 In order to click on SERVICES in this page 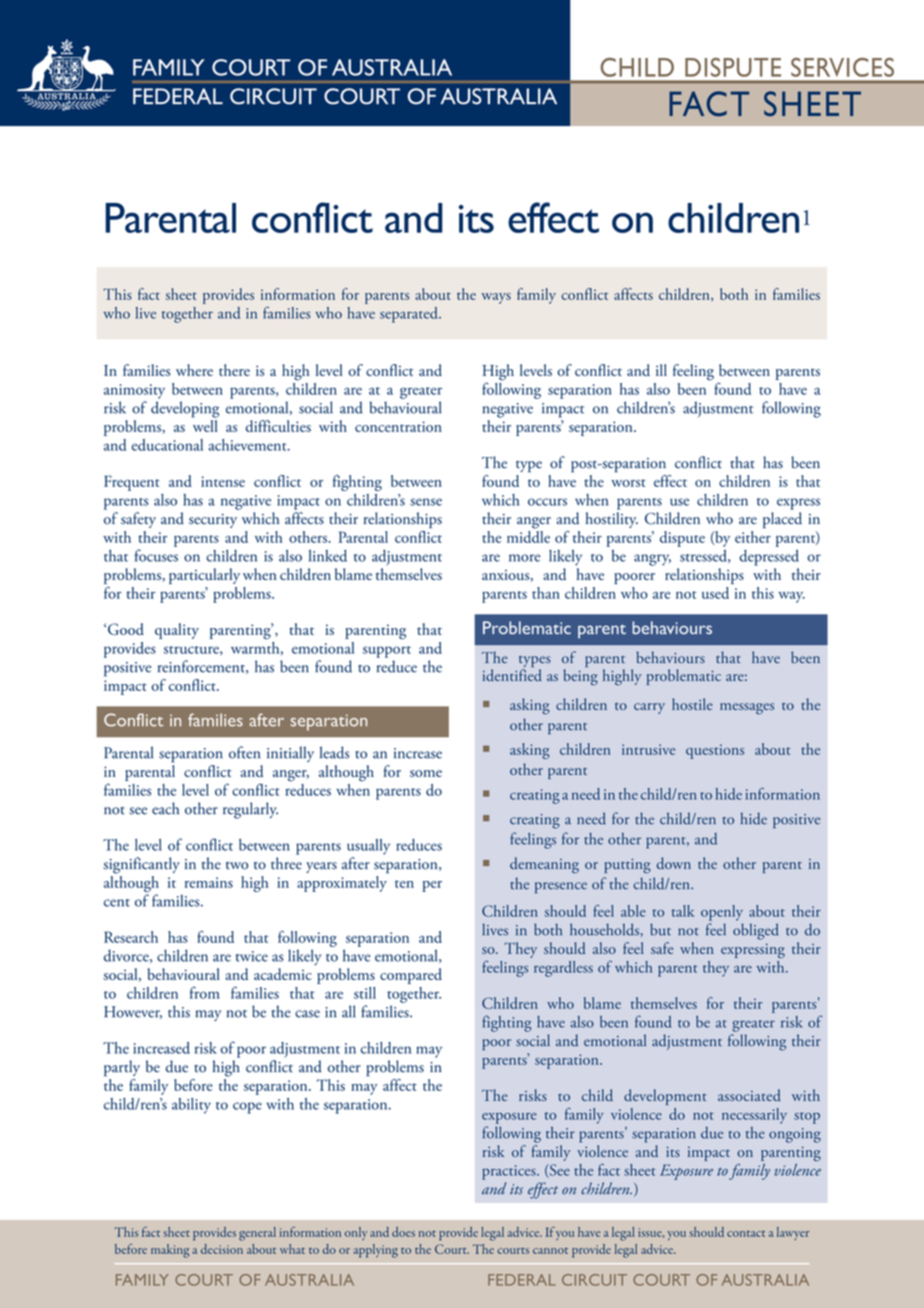, I will do `click(842, 67)`.
